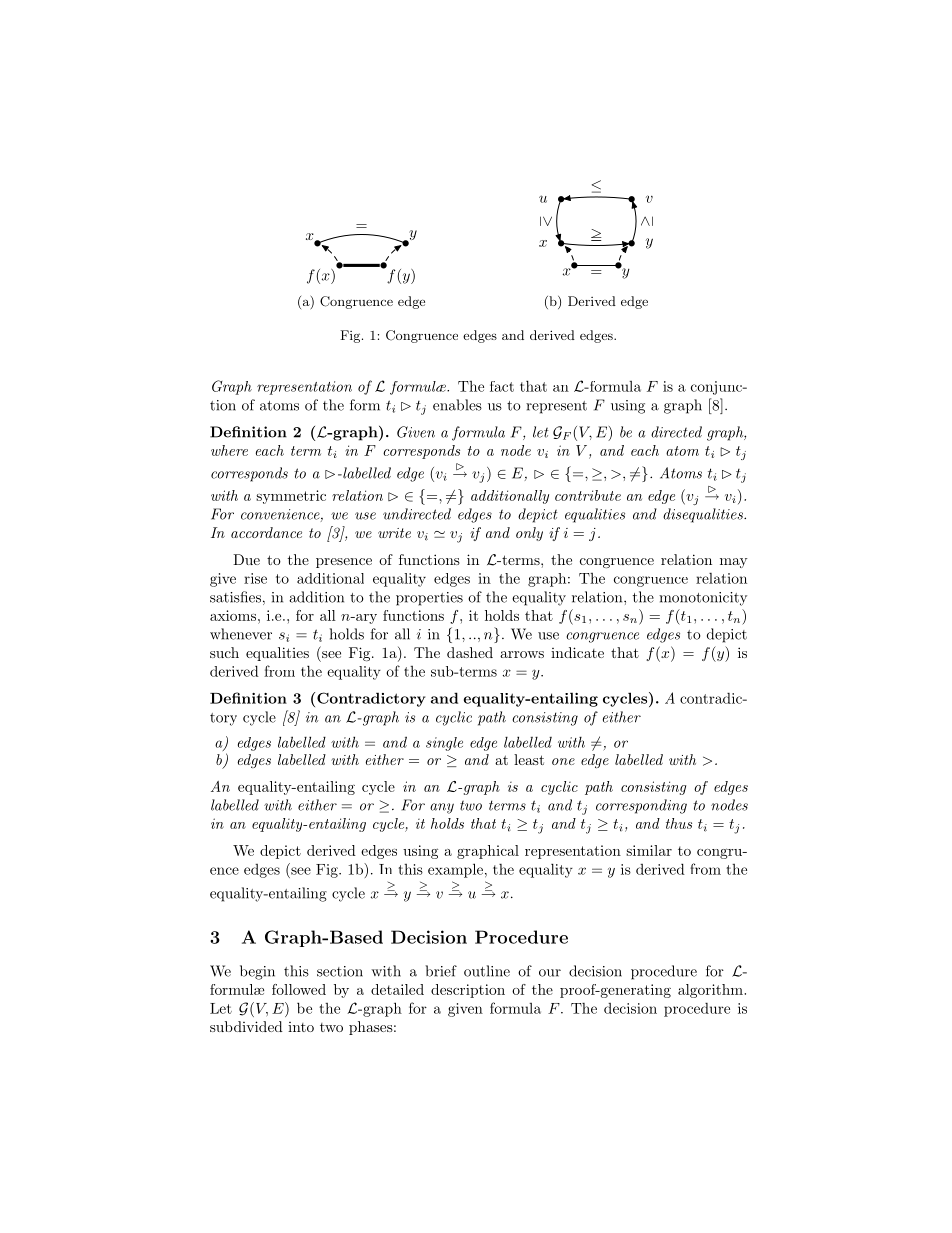  Describe the element at coordinates (301, 1027) in the screenshot. I see `into` at that location.
